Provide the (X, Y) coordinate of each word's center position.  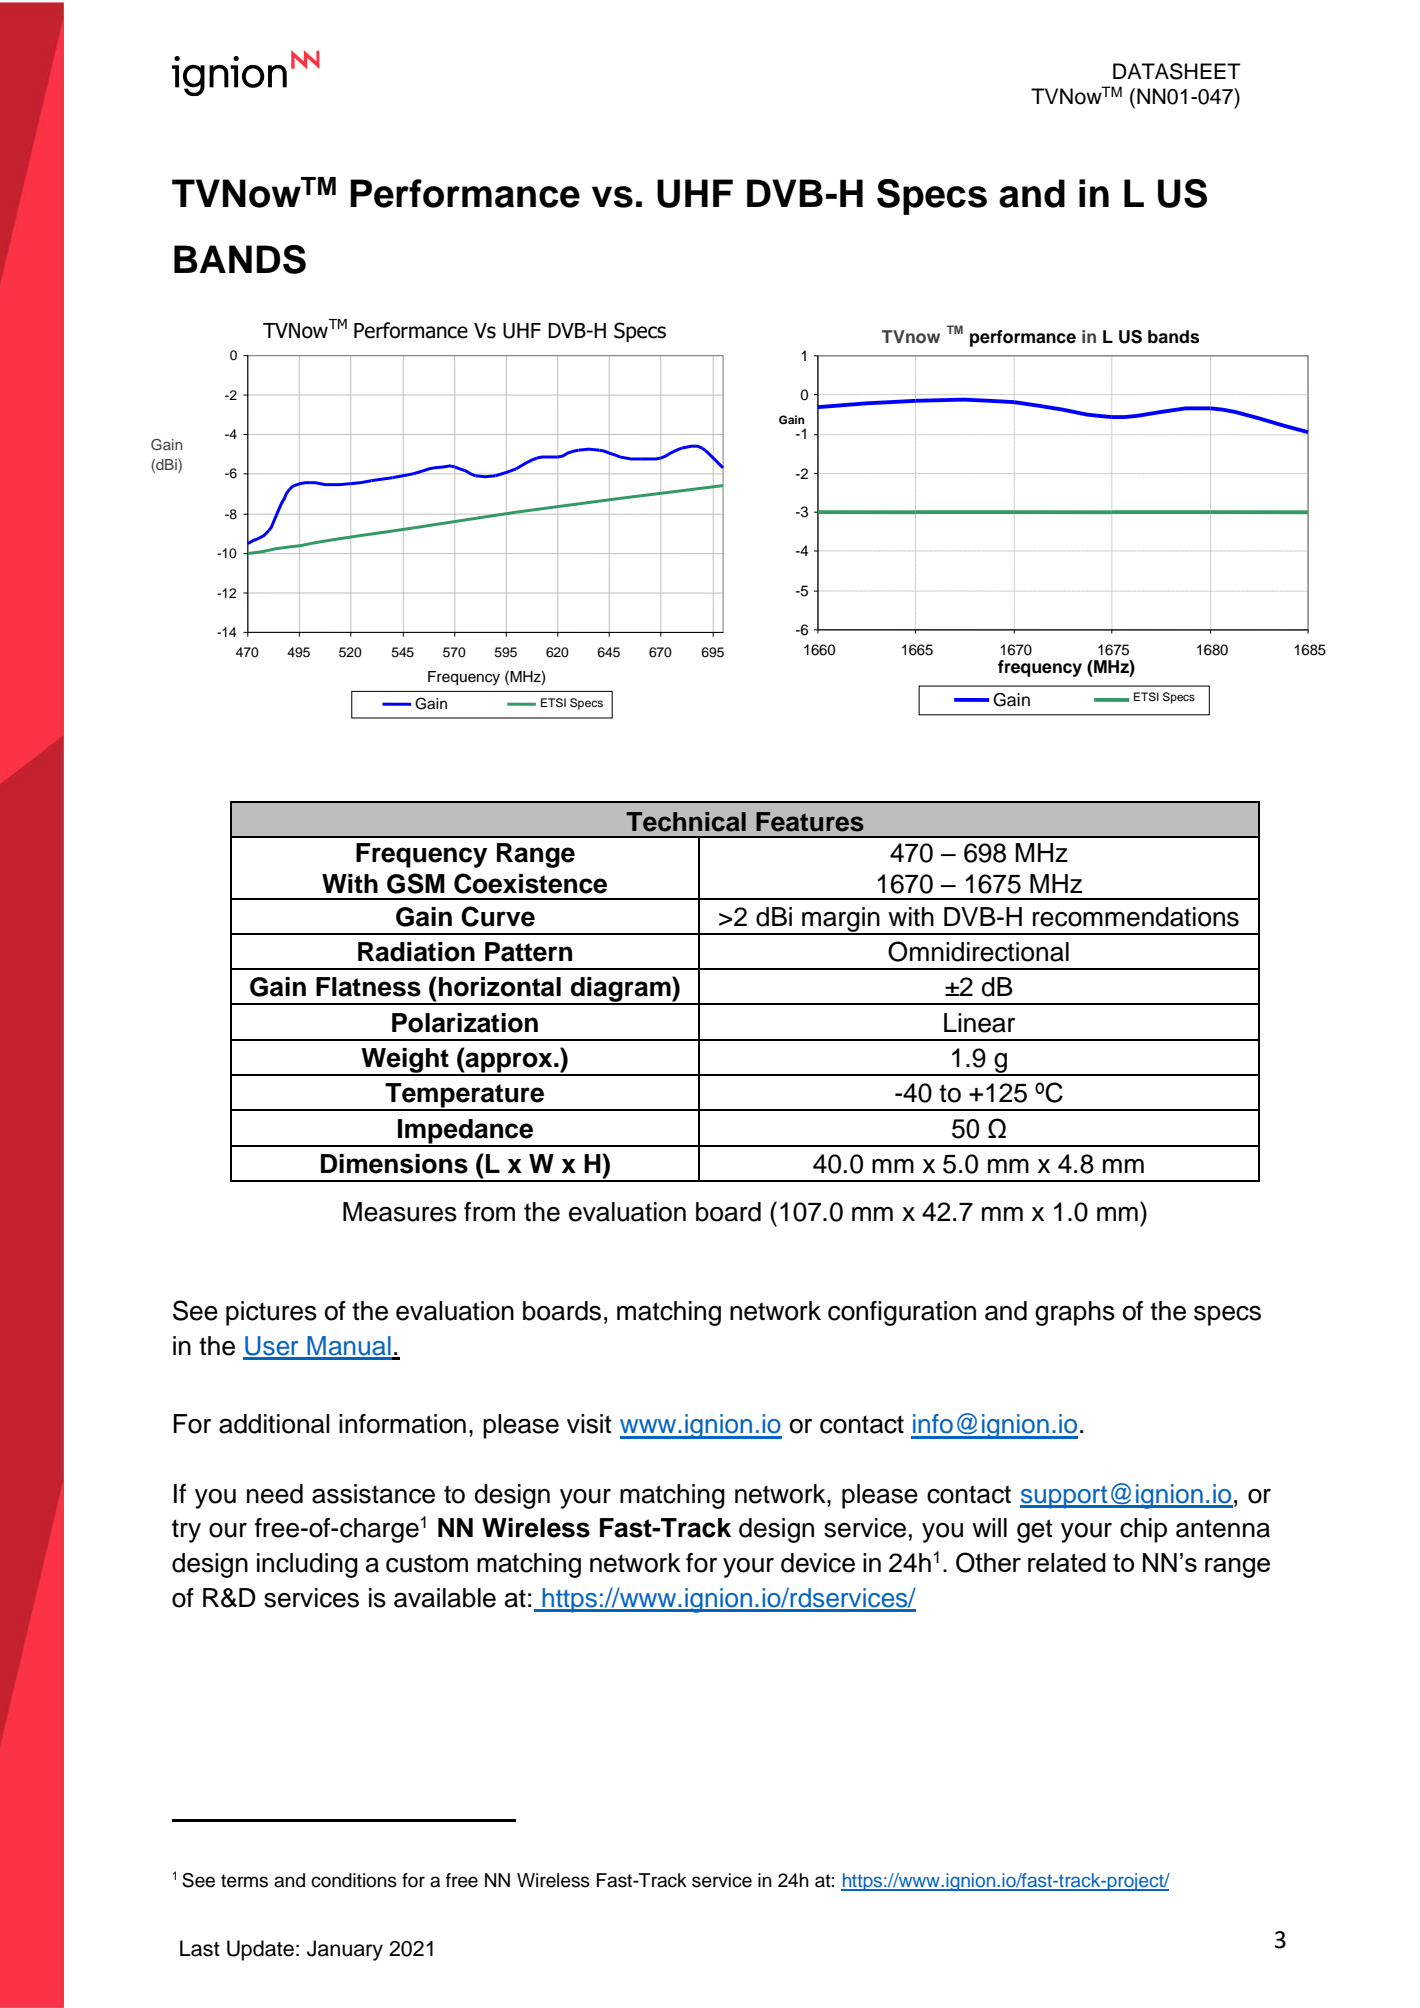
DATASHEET (1177, 71)
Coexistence (530, 883)
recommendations (1136, 917)
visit (589, 1424)
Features (810, 822)
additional (274, 1424)
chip (1143, 1530)
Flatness (368, 987)
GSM (416, 883)
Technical (686, 822)
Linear (979, 1023)
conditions (354, 1880)
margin (841, 920)
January (345, 1950)
